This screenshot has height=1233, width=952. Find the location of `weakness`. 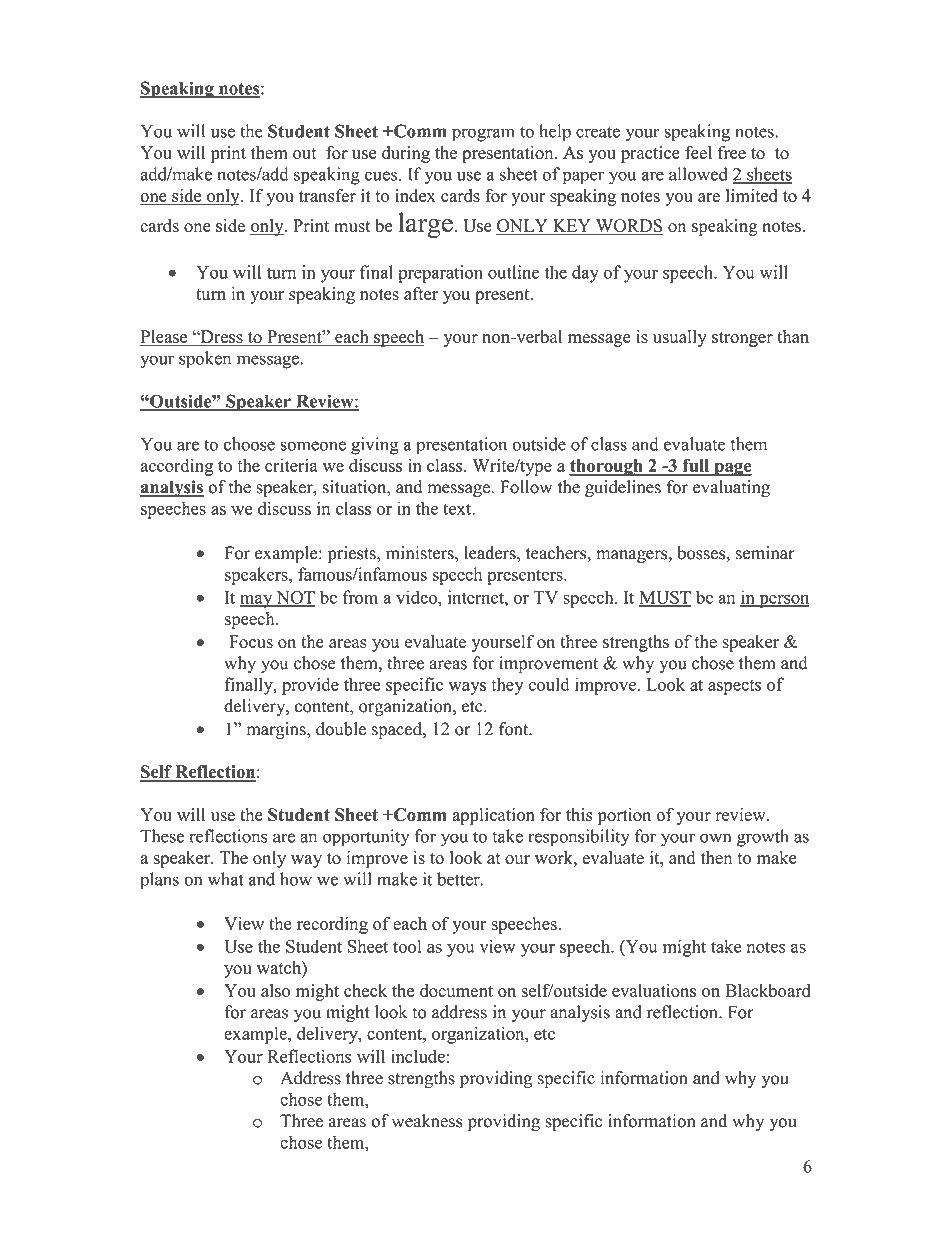

weakness is located at coordinates (427, 1121).
